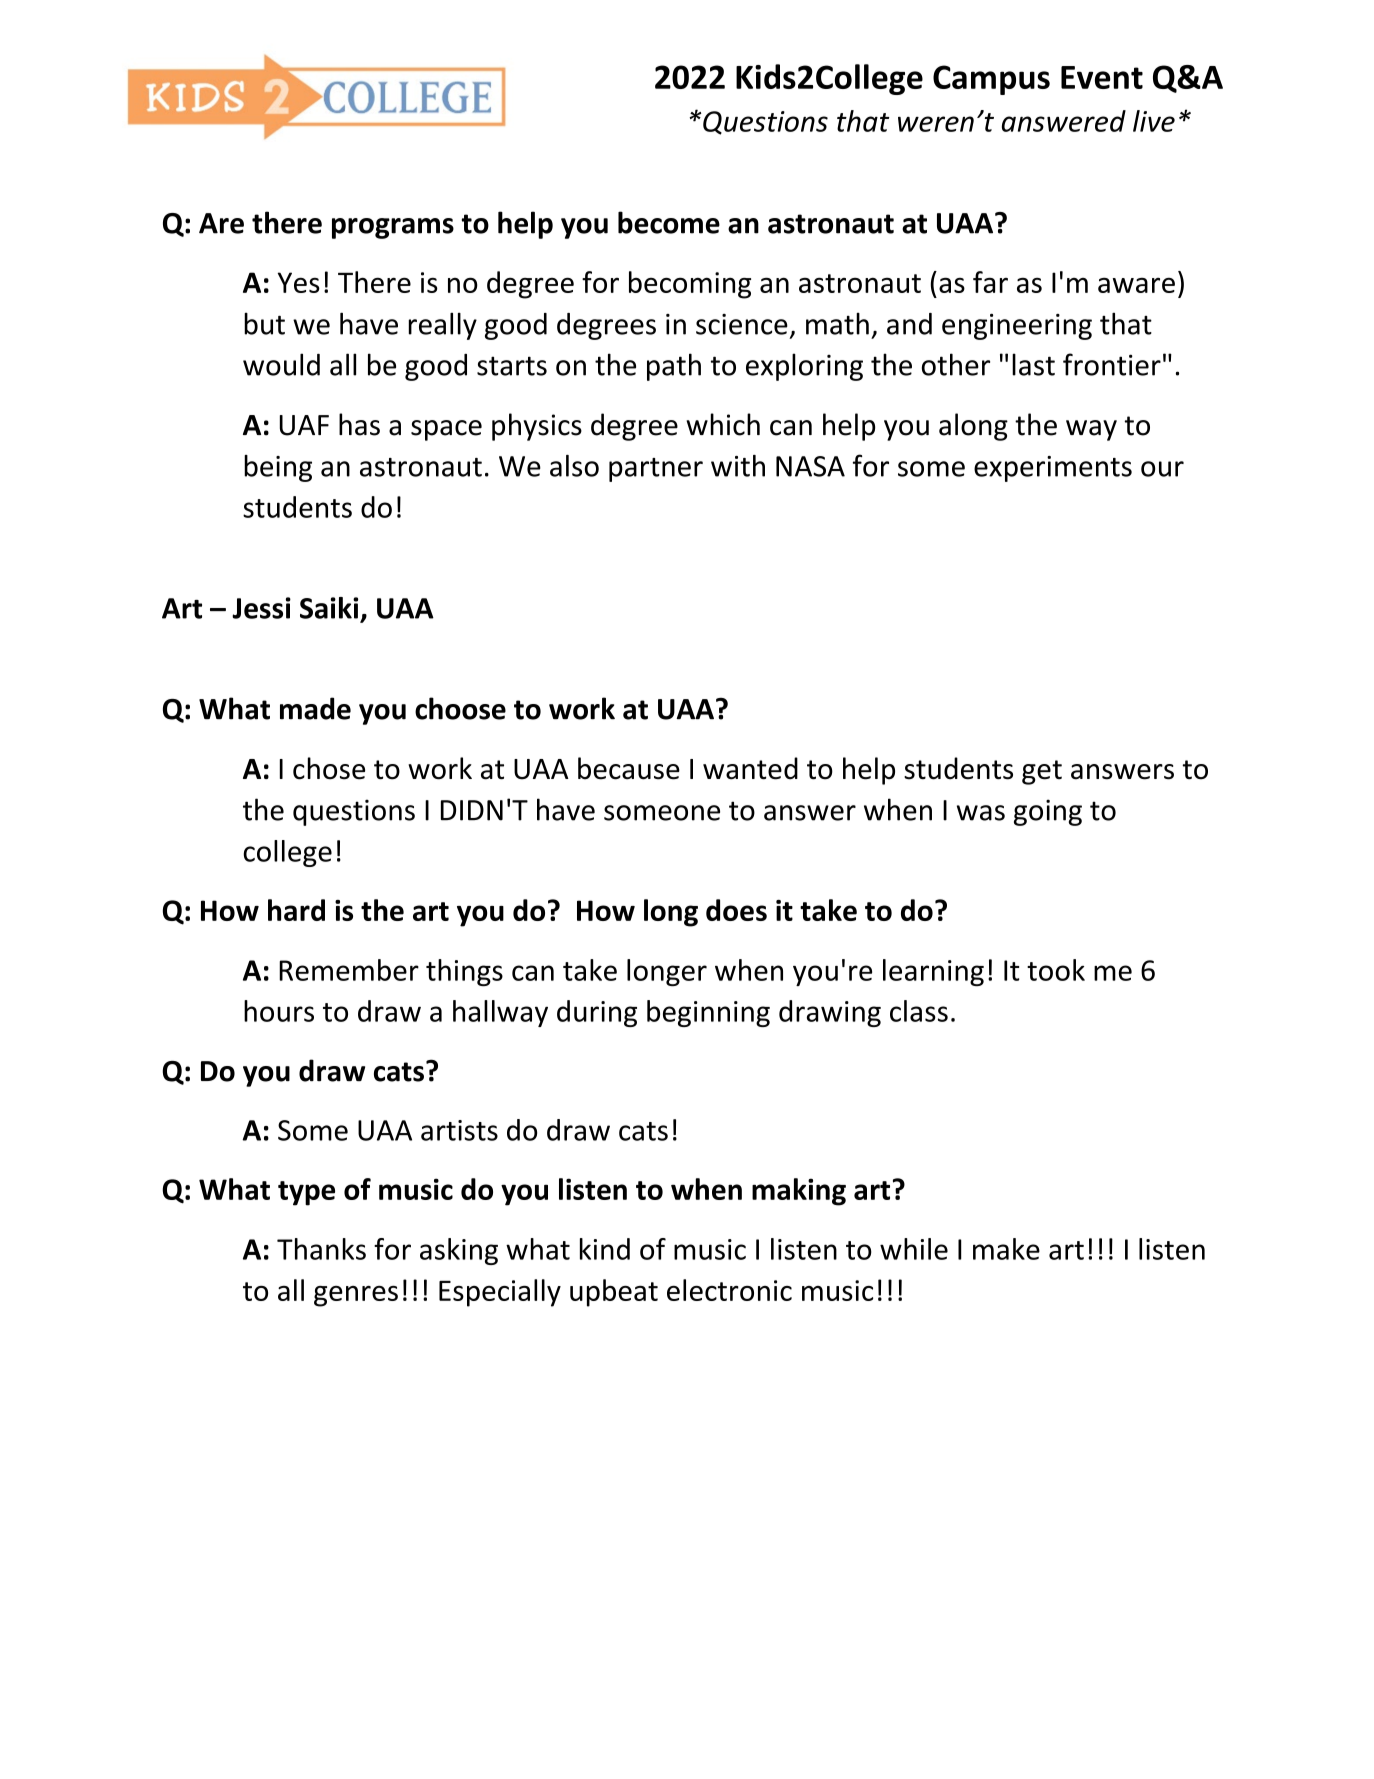 The width and height of the page is (1374, 1779). I want to click on get, so click(1042, 772).
